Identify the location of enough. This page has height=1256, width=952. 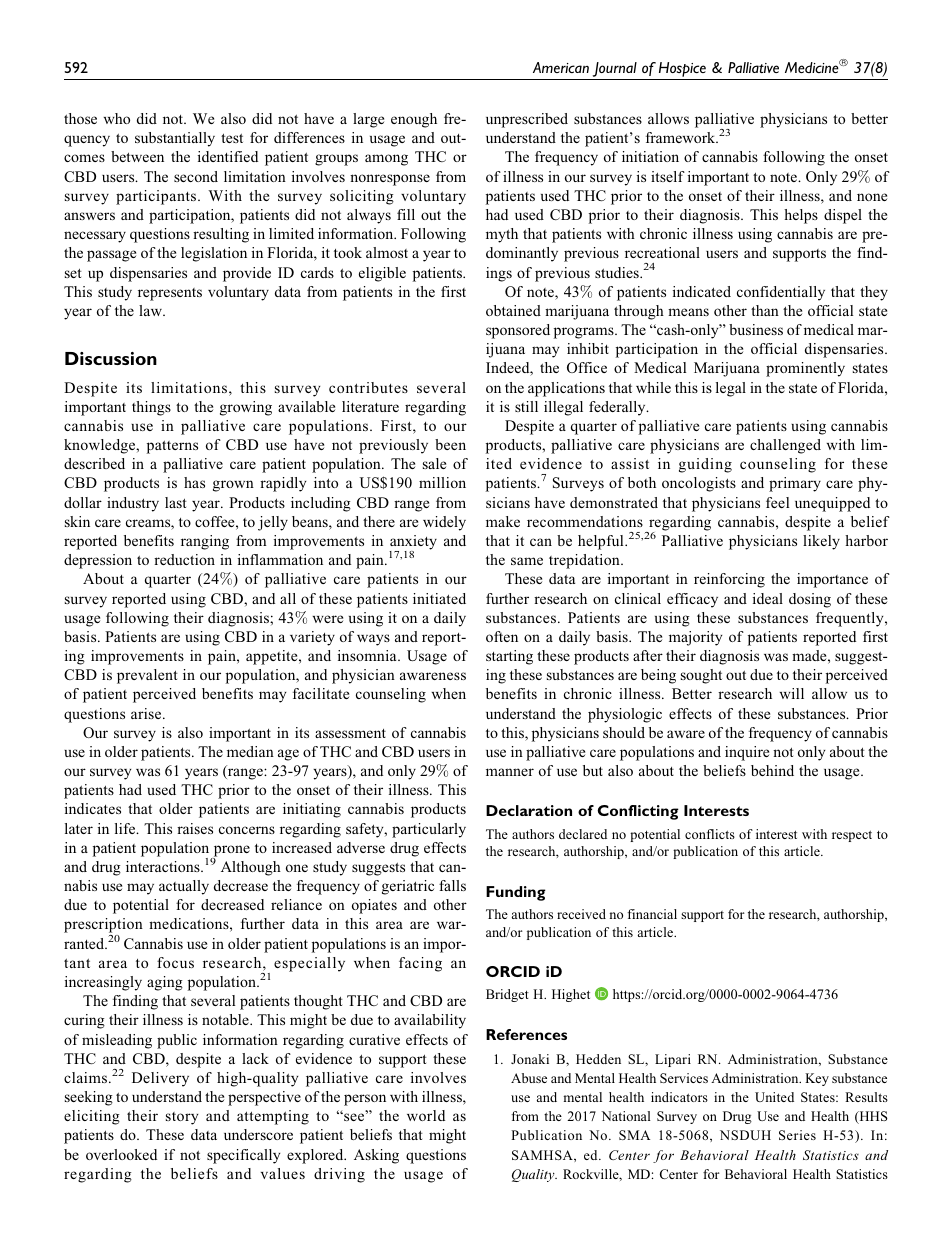
(414, 120).
